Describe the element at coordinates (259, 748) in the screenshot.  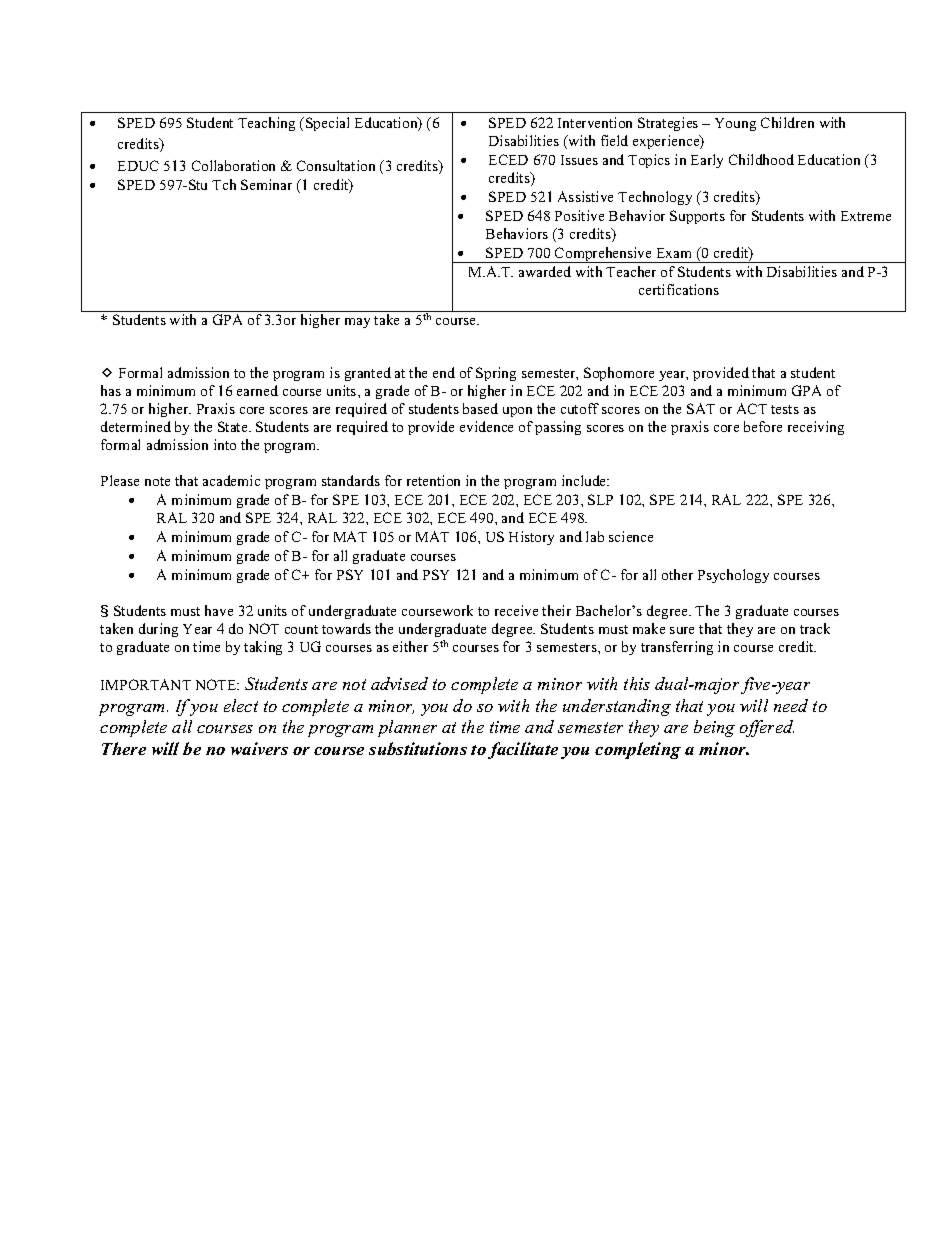
I see `waivers` at that location.
